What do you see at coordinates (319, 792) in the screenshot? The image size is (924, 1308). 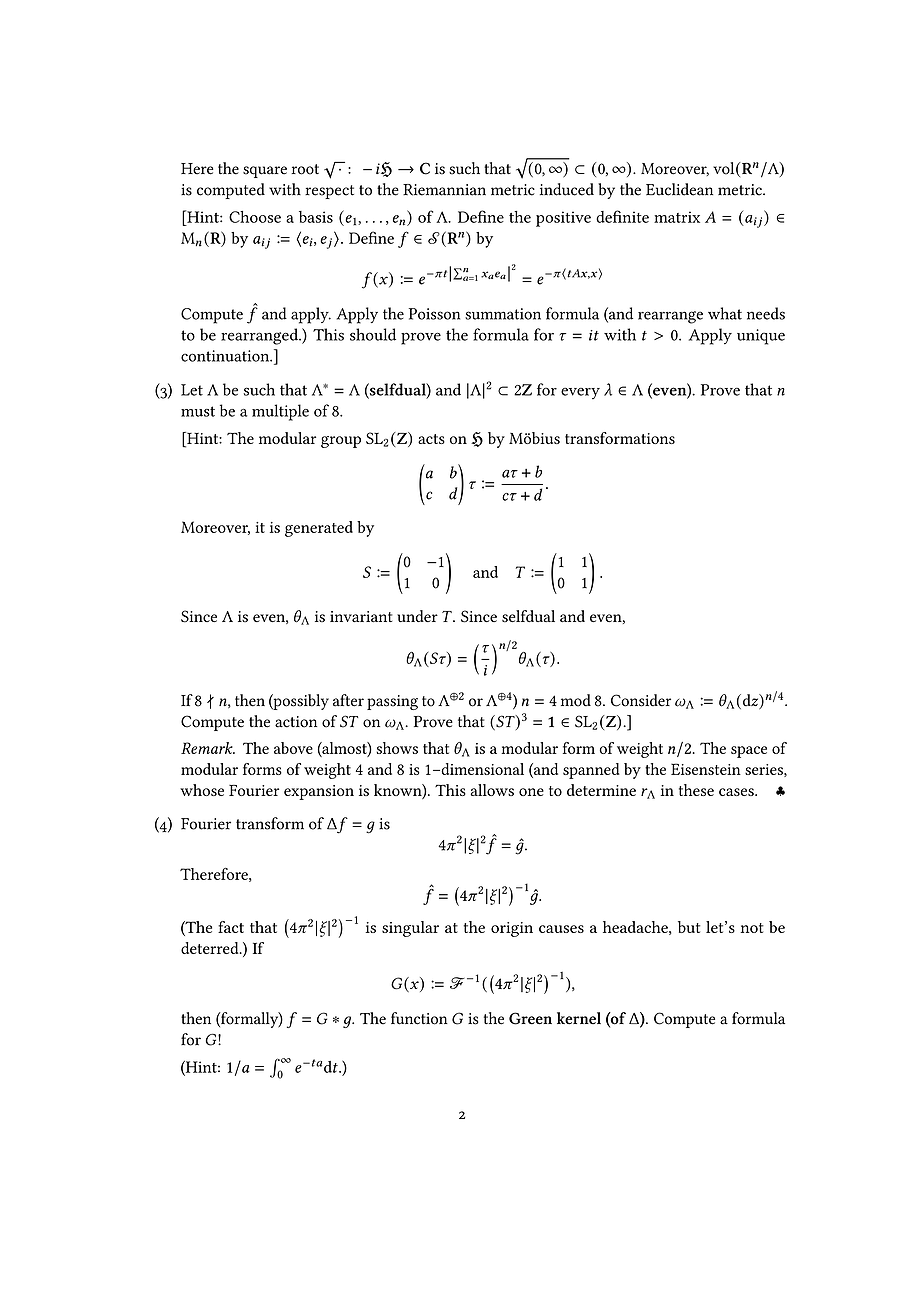 I see `expansion` at bounding box center [319, 792].
